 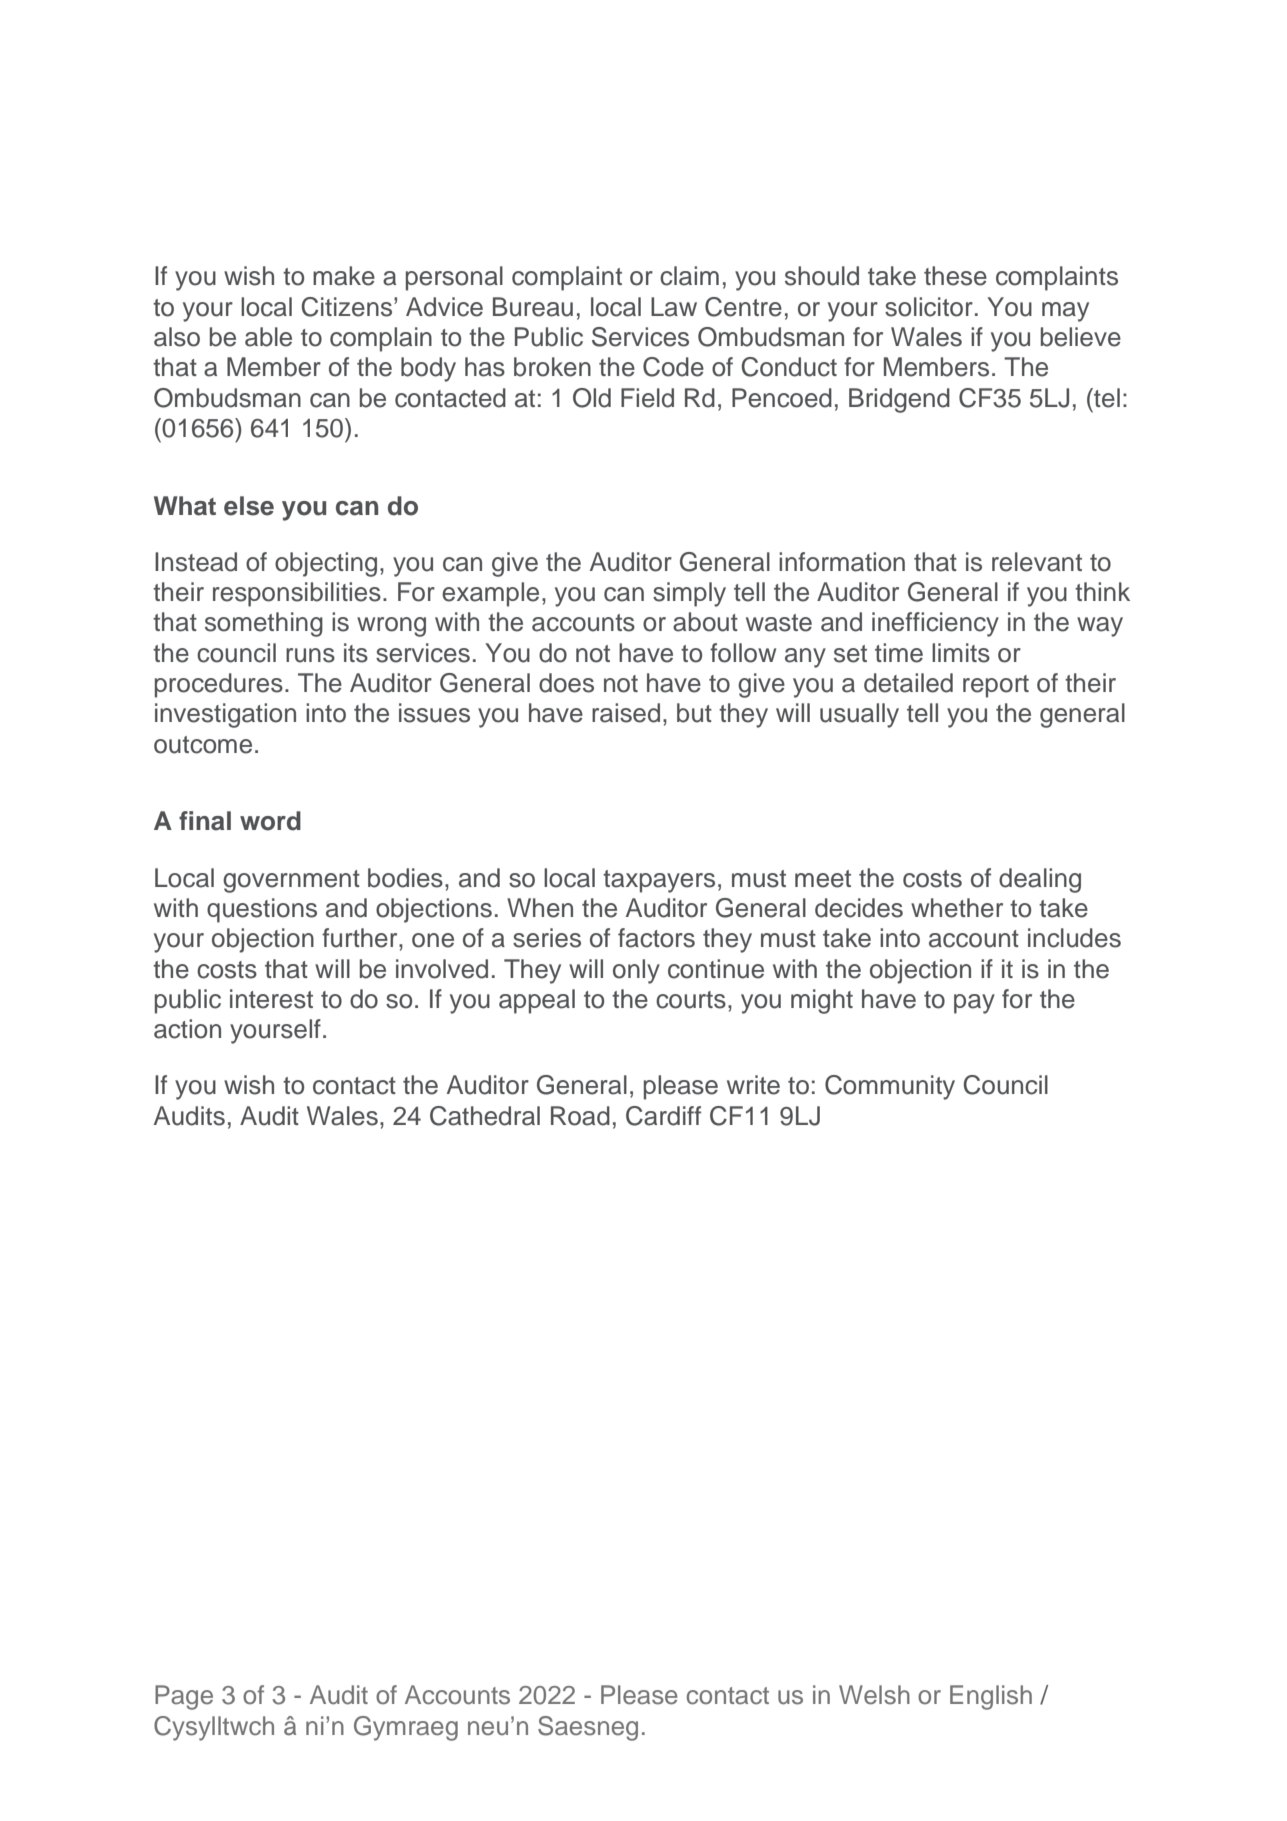 What do you see at coordinates (874, 1695) in the screenshot?
I see `Welsh` at bounding box center [874, 1695].
